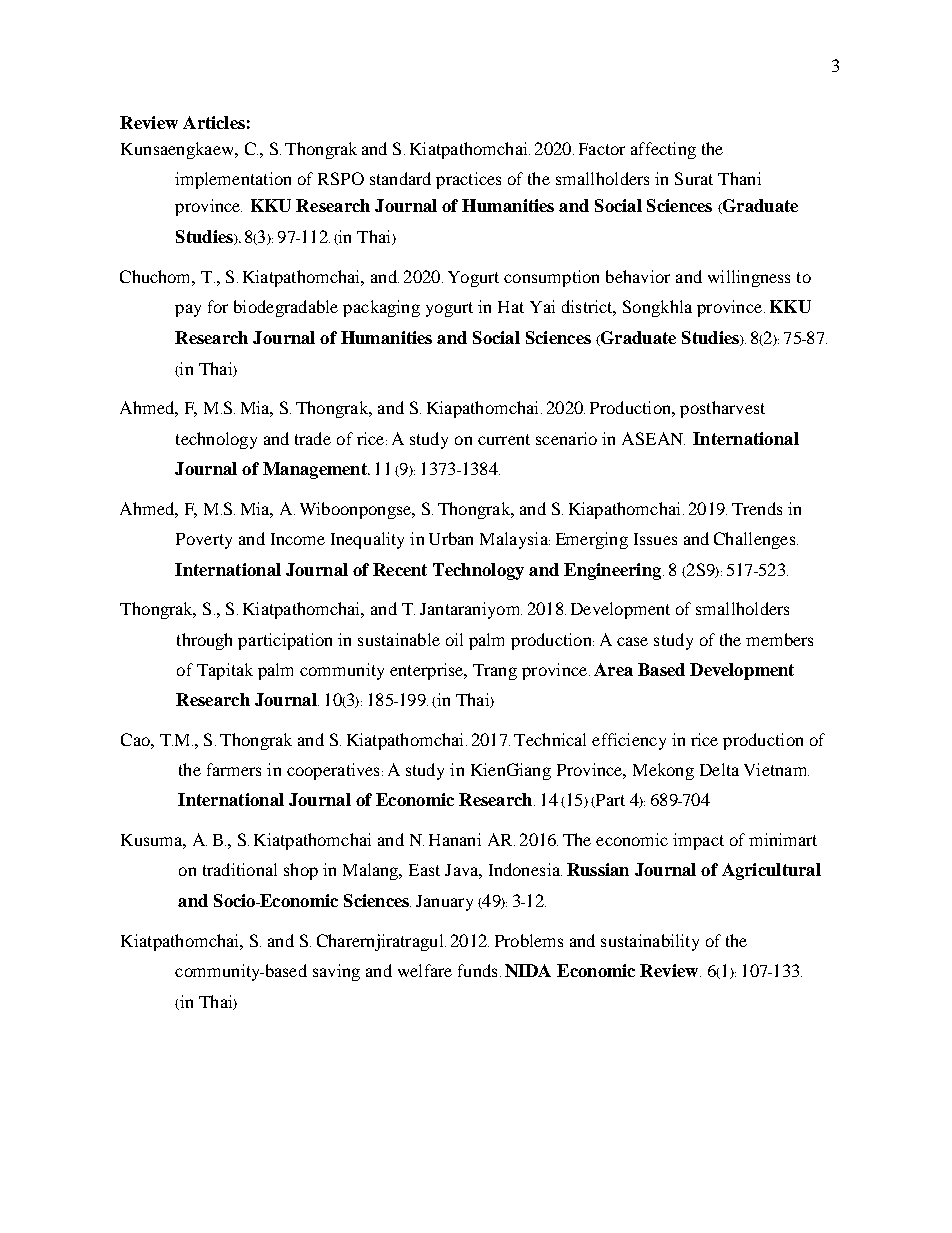  What do you see at coordinates (468, 180) in the screenshot?
I see `practices` at bounding box center [468, 180].
